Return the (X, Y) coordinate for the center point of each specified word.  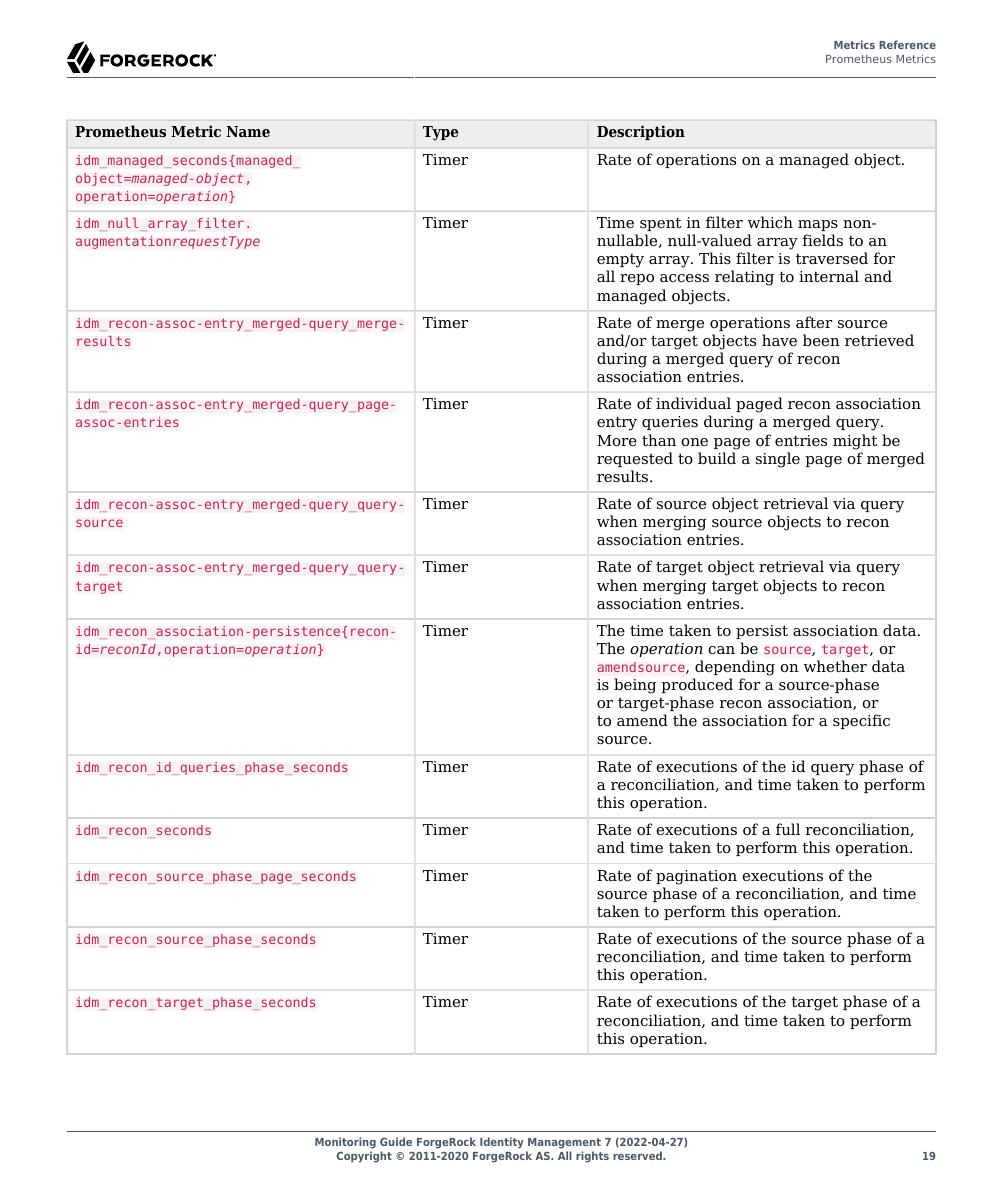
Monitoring (345, 1144)
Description (641, 132)
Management (563, 1145)
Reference (907, 44)
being (635, 686)
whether (835, 666)
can (721, 650)
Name (248, 131)
